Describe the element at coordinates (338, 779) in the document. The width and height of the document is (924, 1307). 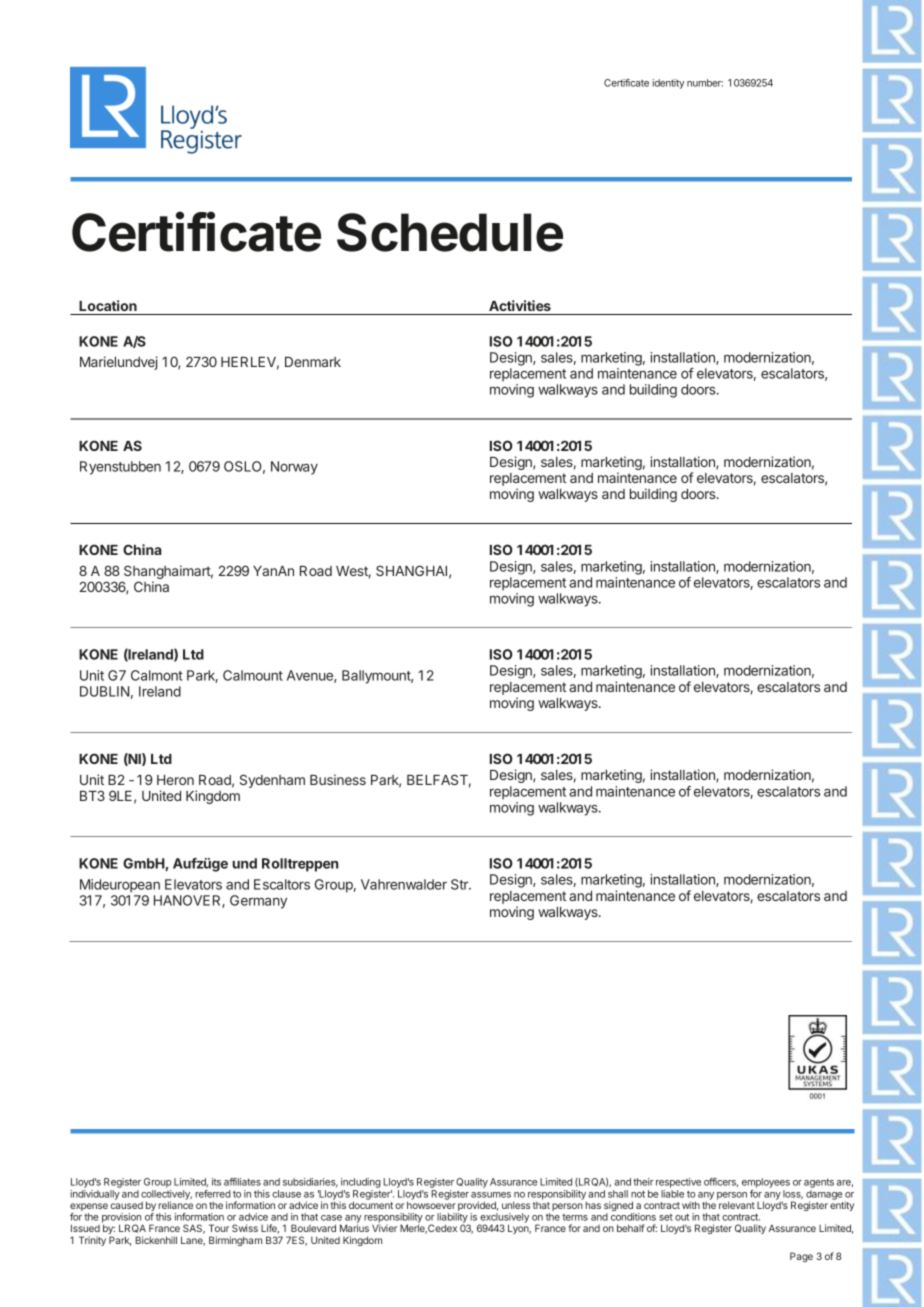
I see `Business` at that location.
